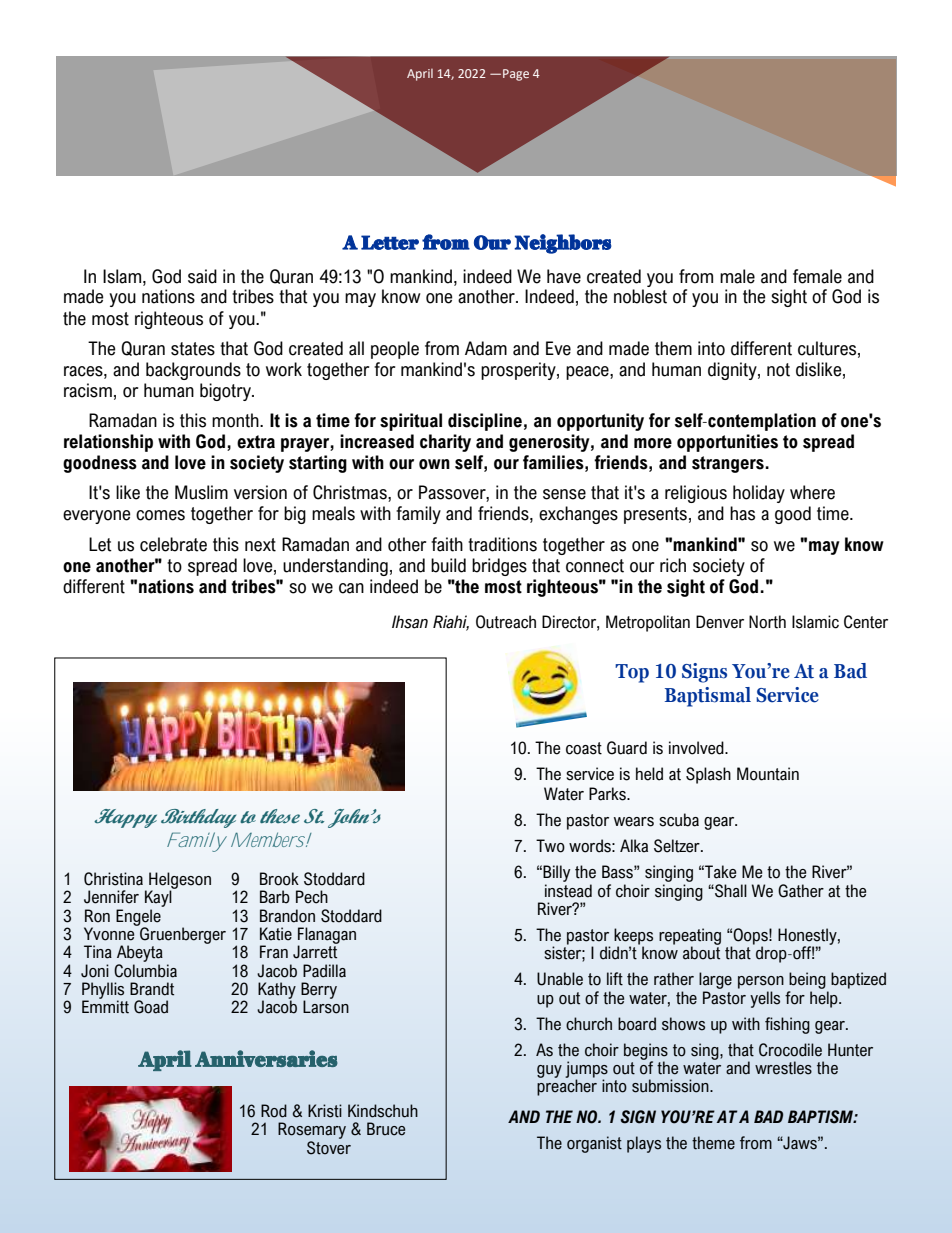 This image has height=1233, width=952. I want to click on Page, so click(516, 75).
